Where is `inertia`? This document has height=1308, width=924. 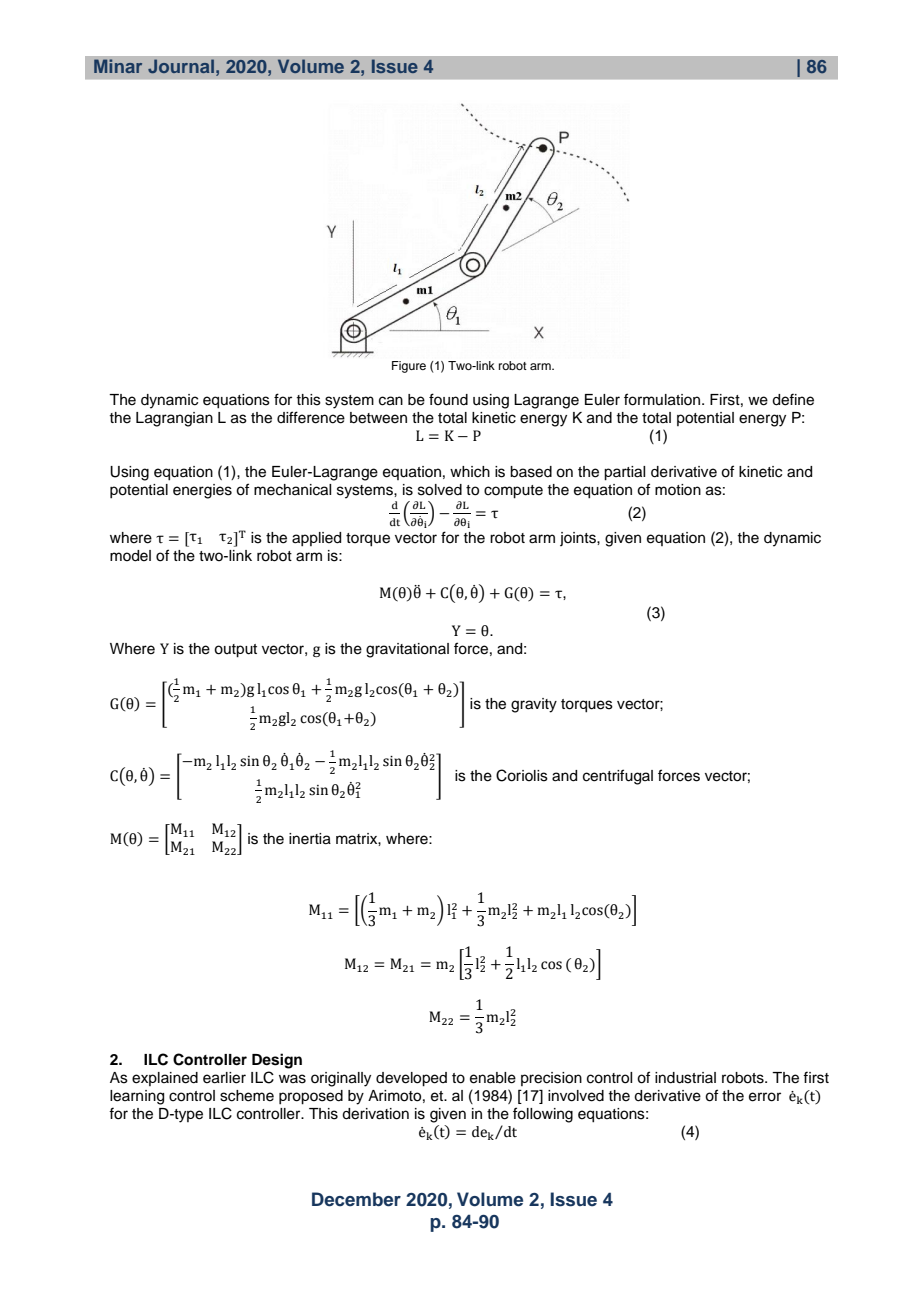
inertia is located at coordinates (310, 839).
